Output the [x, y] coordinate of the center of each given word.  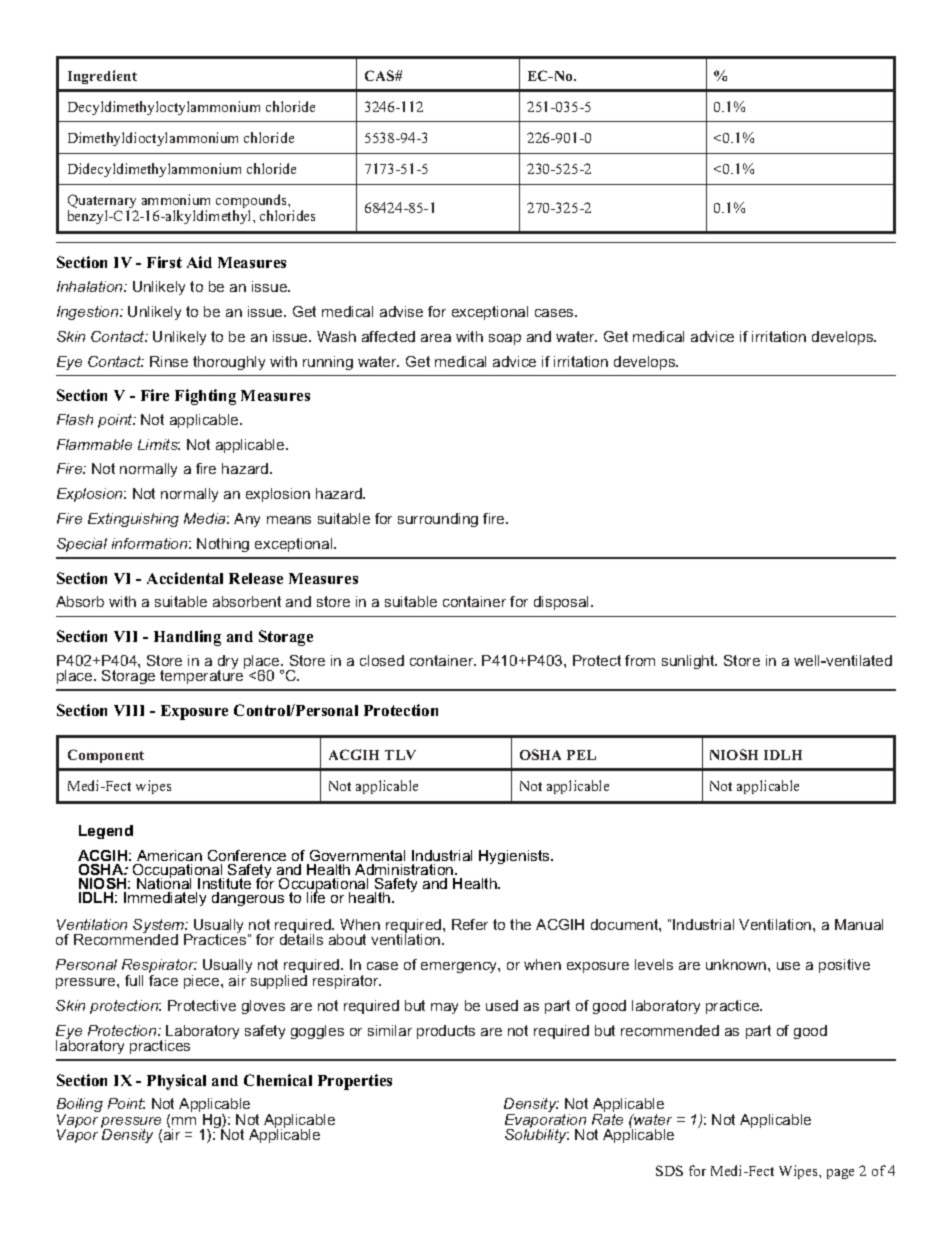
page [840, 1174]
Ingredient [102, 77]
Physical [176, 1082]
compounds [252, 203]
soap [505, 339]
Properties [355, 1082]
